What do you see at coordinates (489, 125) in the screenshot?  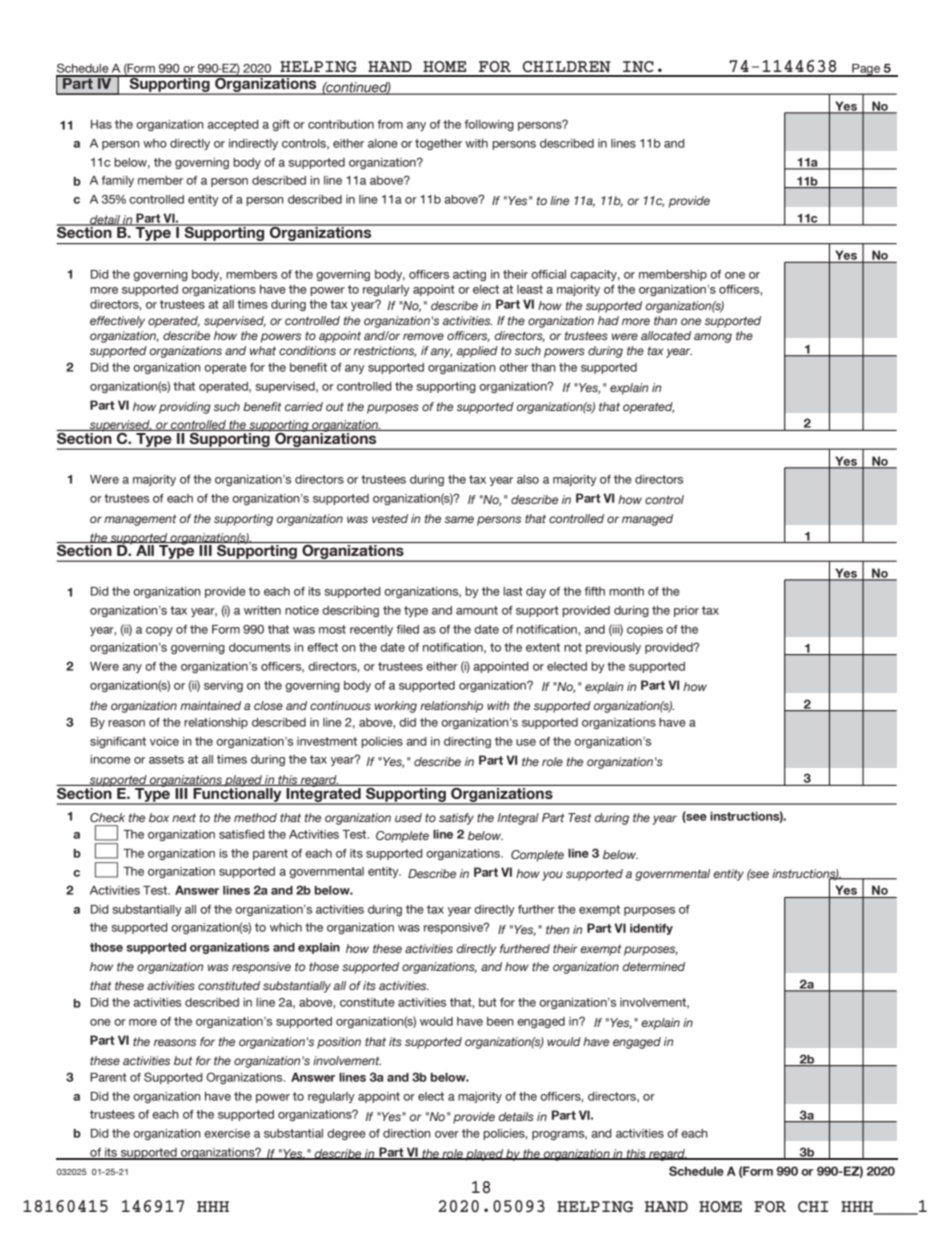 I see `following` at bounding box center [489, 125].
